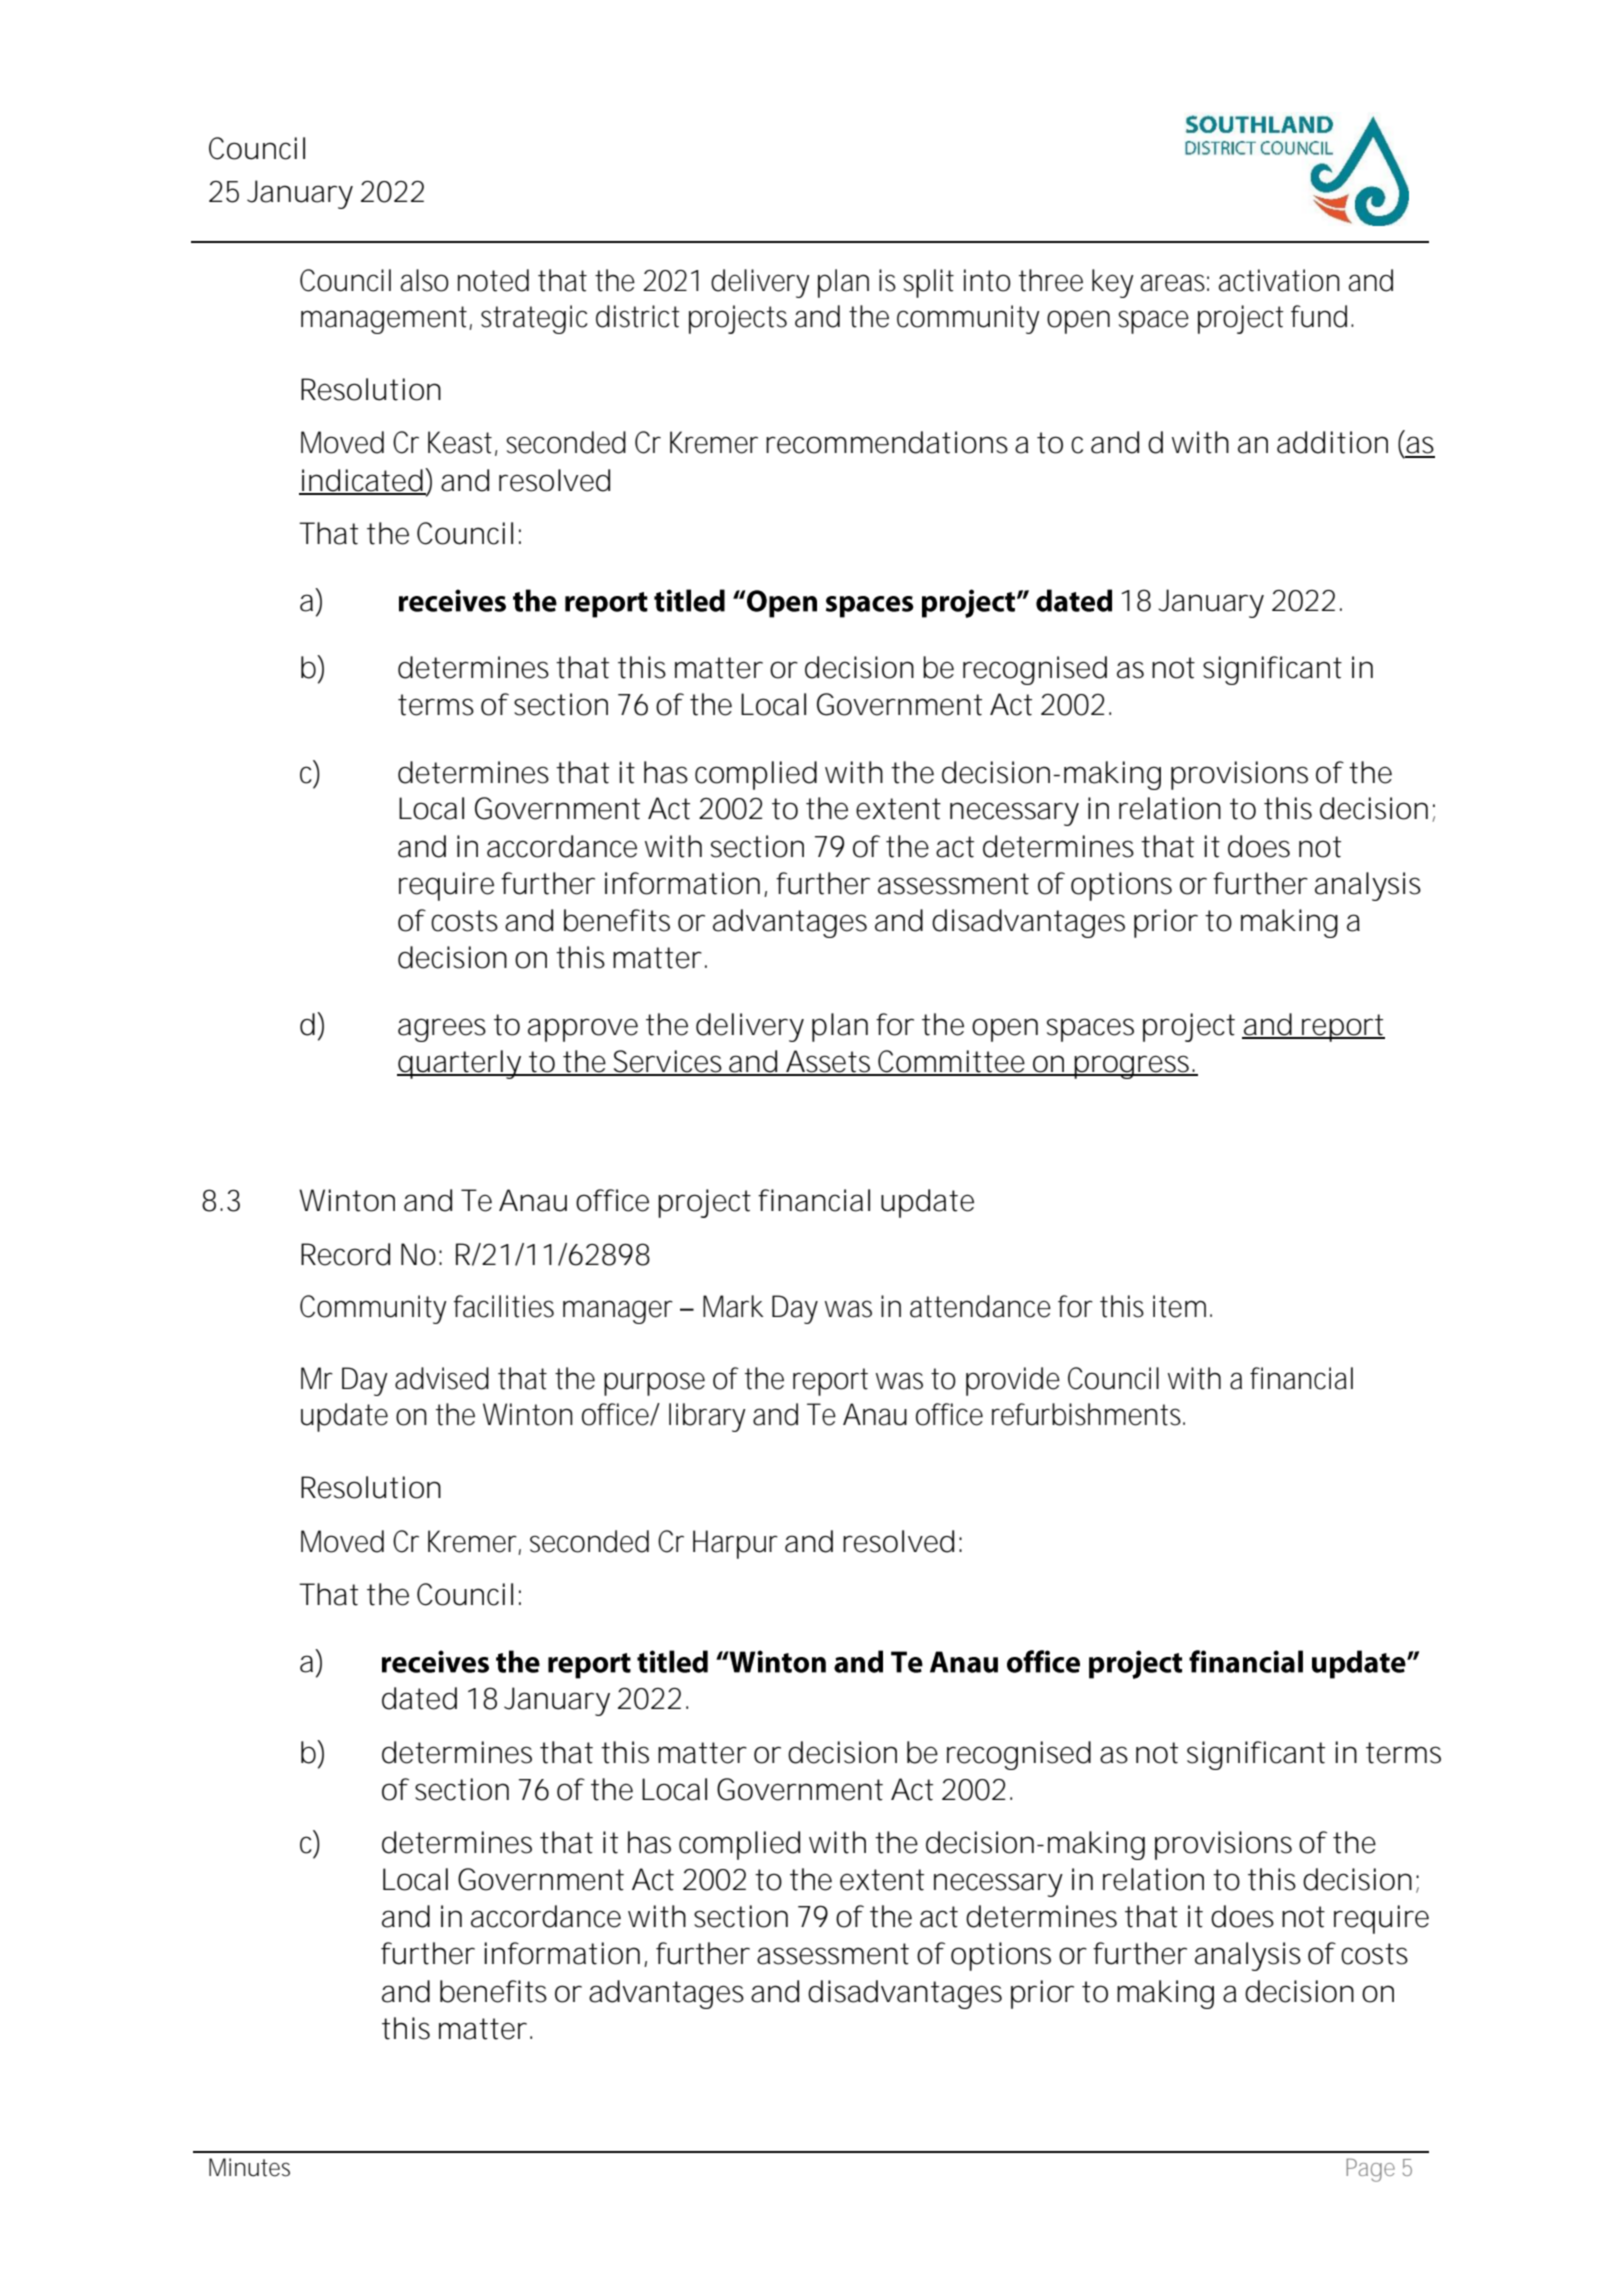 Image resolution: width=1621 pixels, height=2292 pixels. I want to click on activation, so click(1279, 280).
